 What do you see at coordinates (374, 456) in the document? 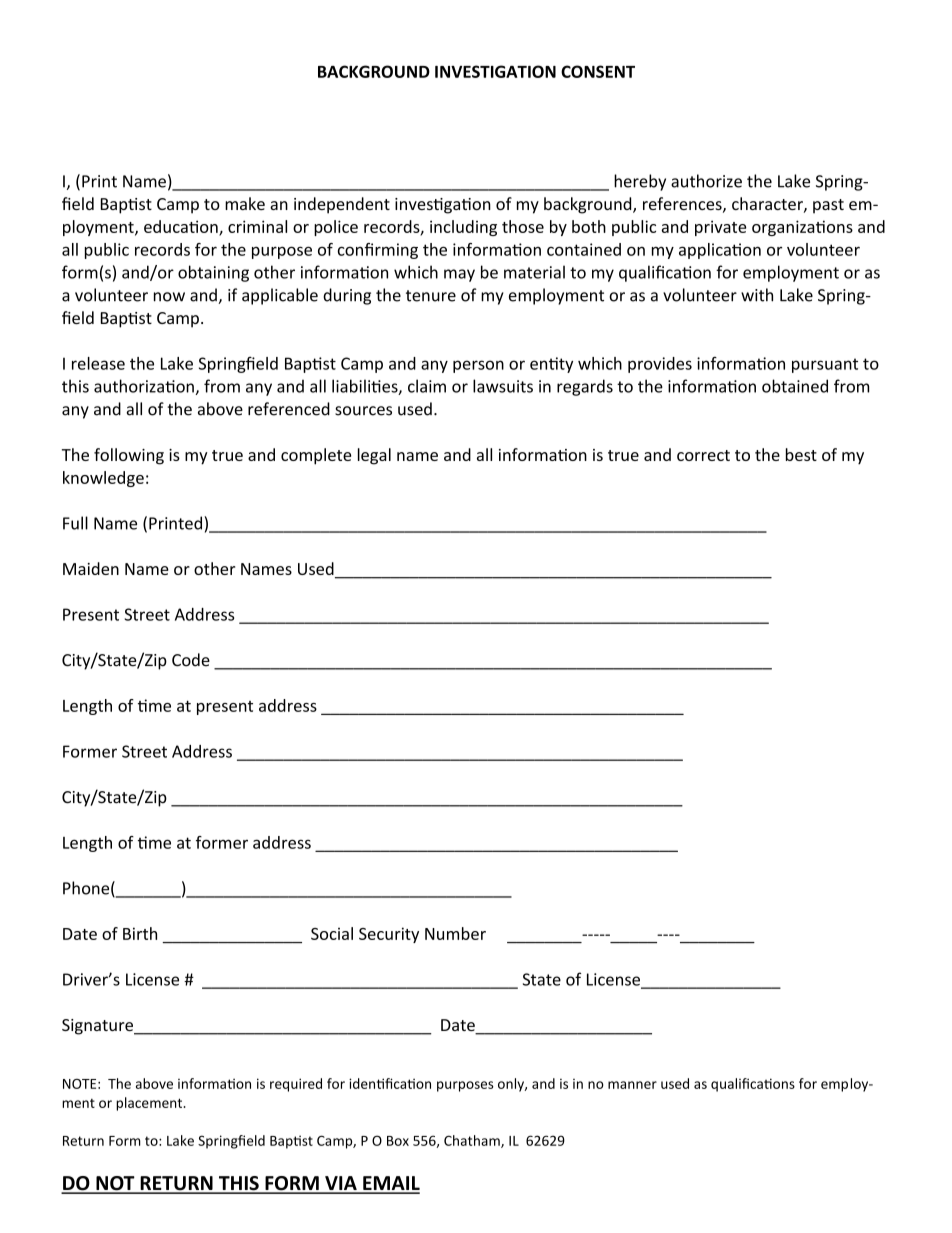
I see `legal` at bounding box center [374, 456].
